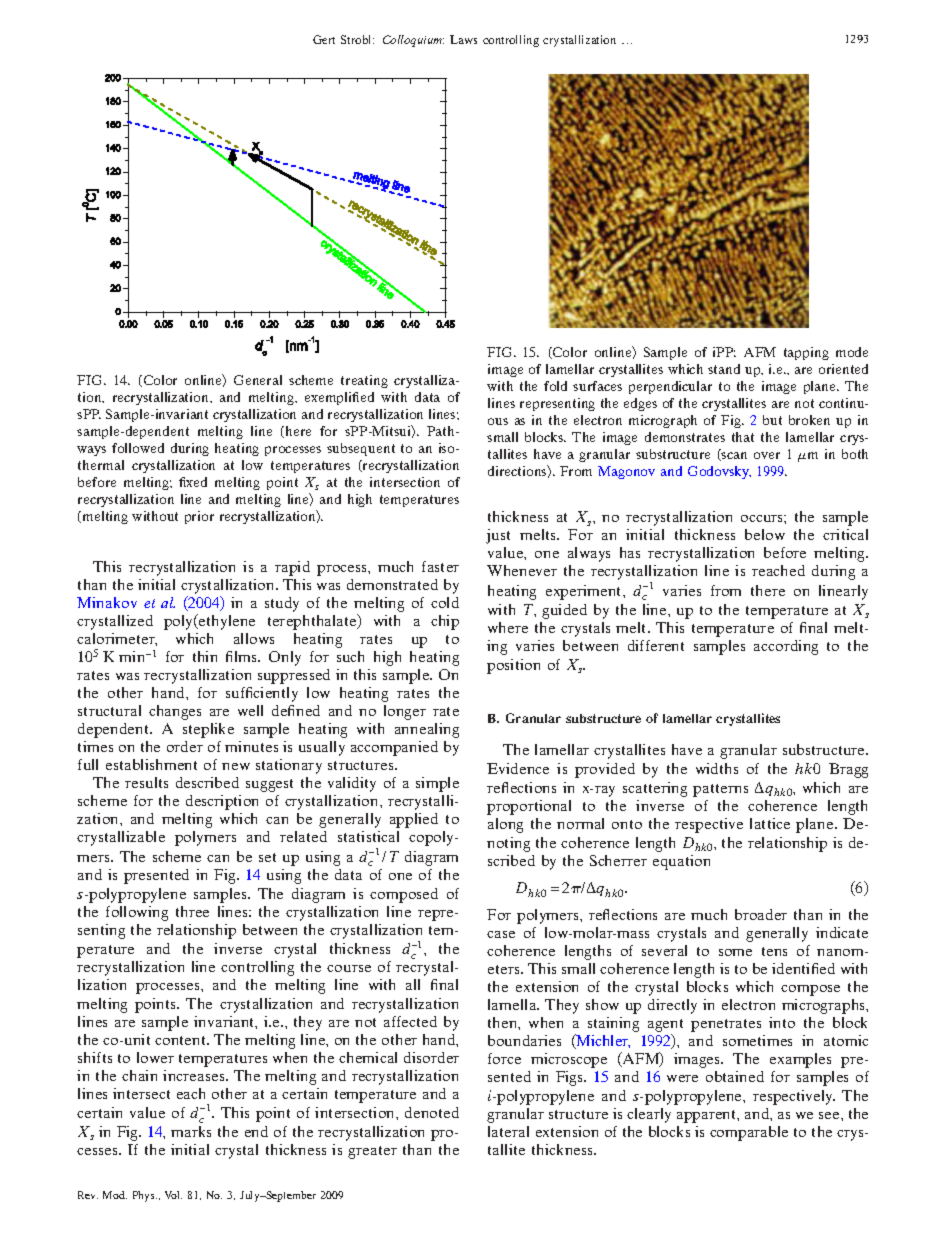 This page has height=1233, width=952. Describe the element at coordinates (413, 41) in the page. I see `Colloquium` at that location.
